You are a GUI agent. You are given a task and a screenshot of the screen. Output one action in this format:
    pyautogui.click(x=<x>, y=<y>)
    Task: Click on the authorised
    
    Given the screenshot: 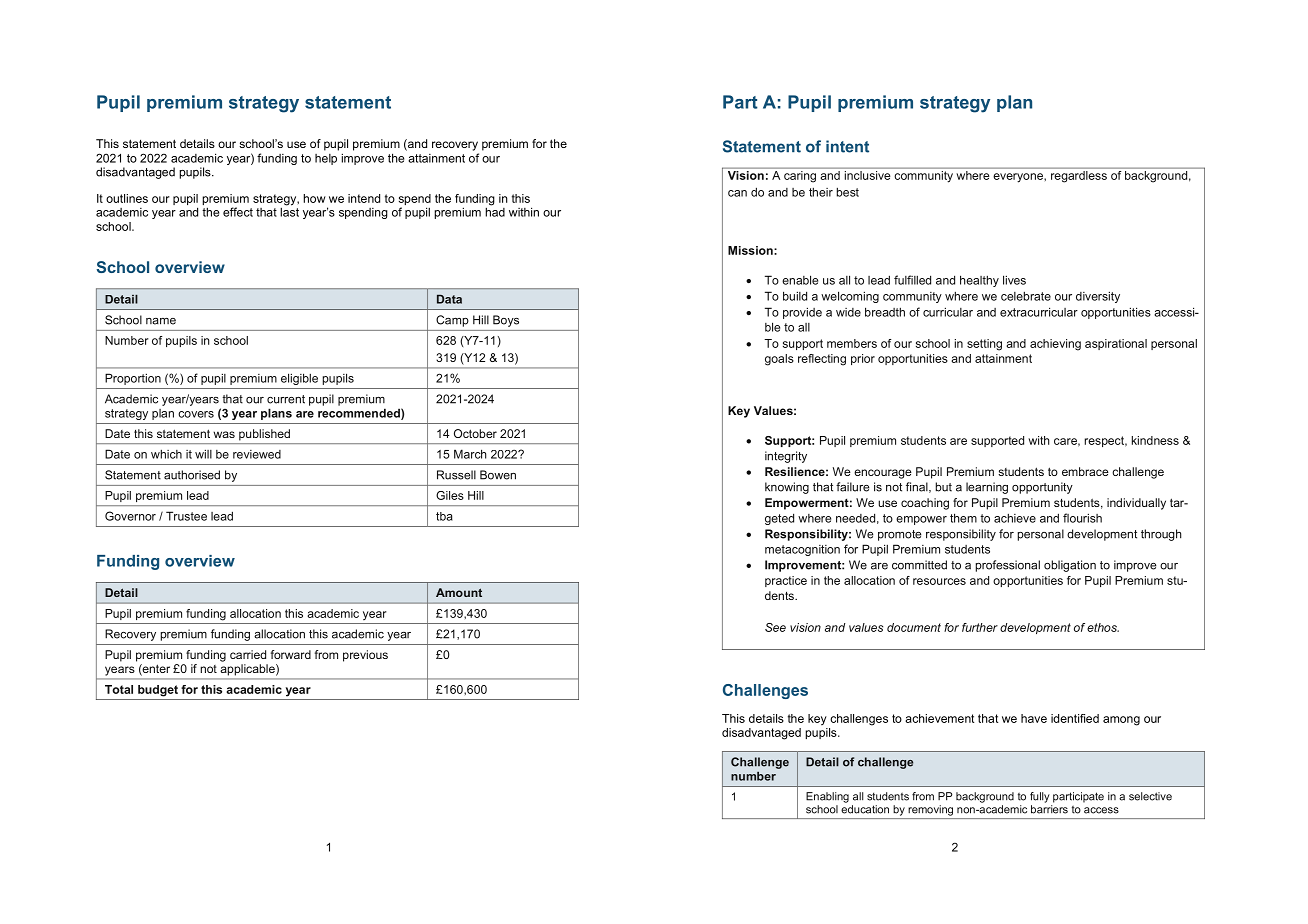 What is the action you would take?
    pyautogui.click(x=192, y=475)
